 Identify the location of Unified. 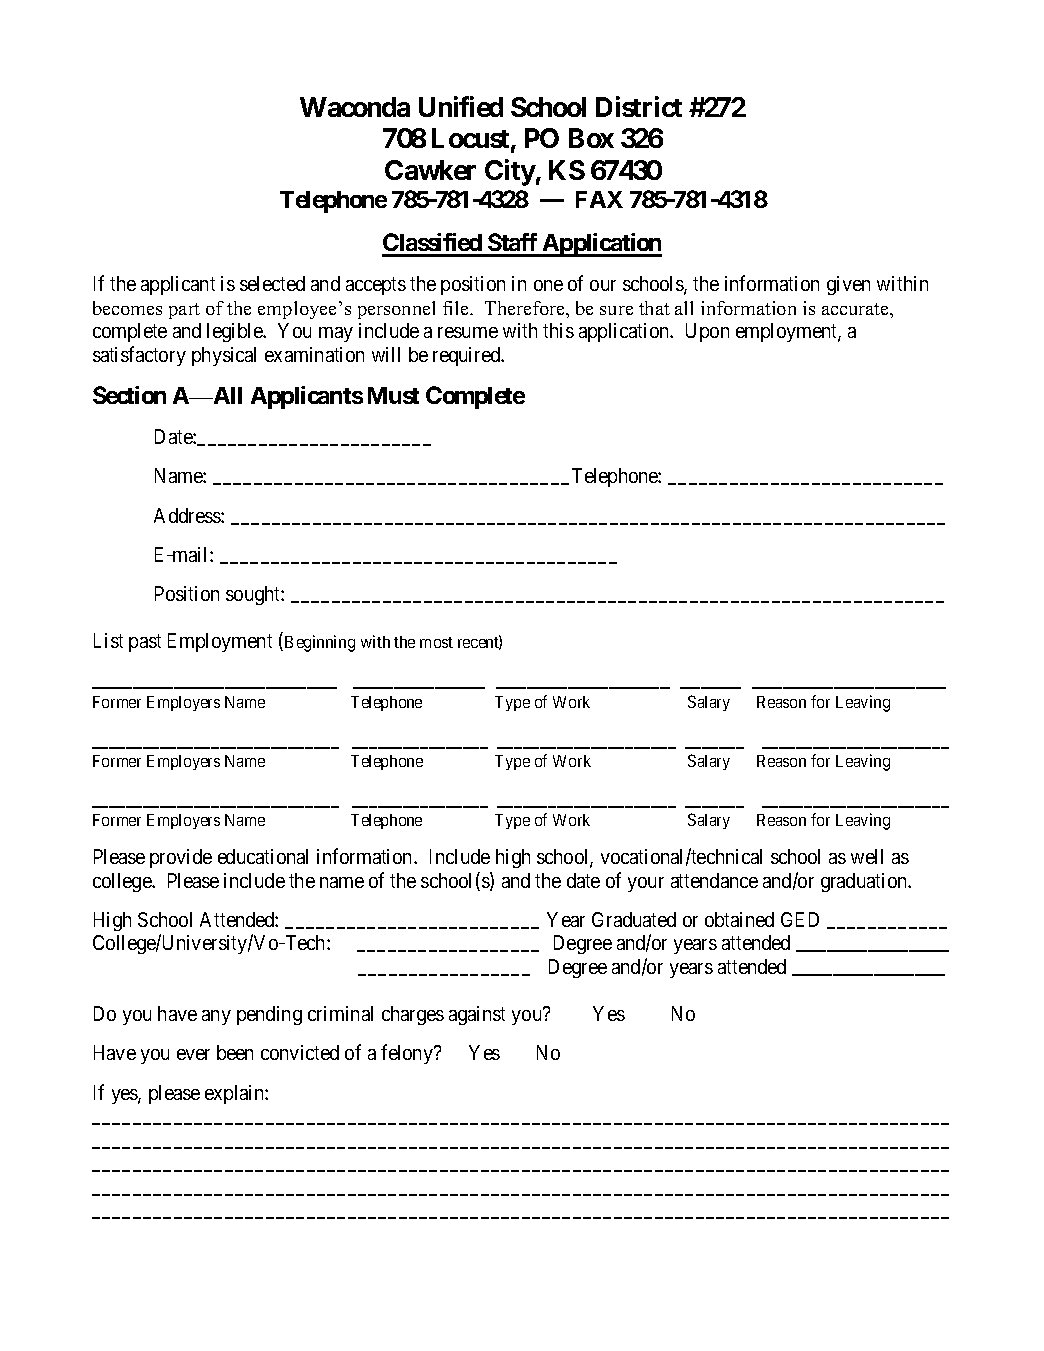
(461, 106).
